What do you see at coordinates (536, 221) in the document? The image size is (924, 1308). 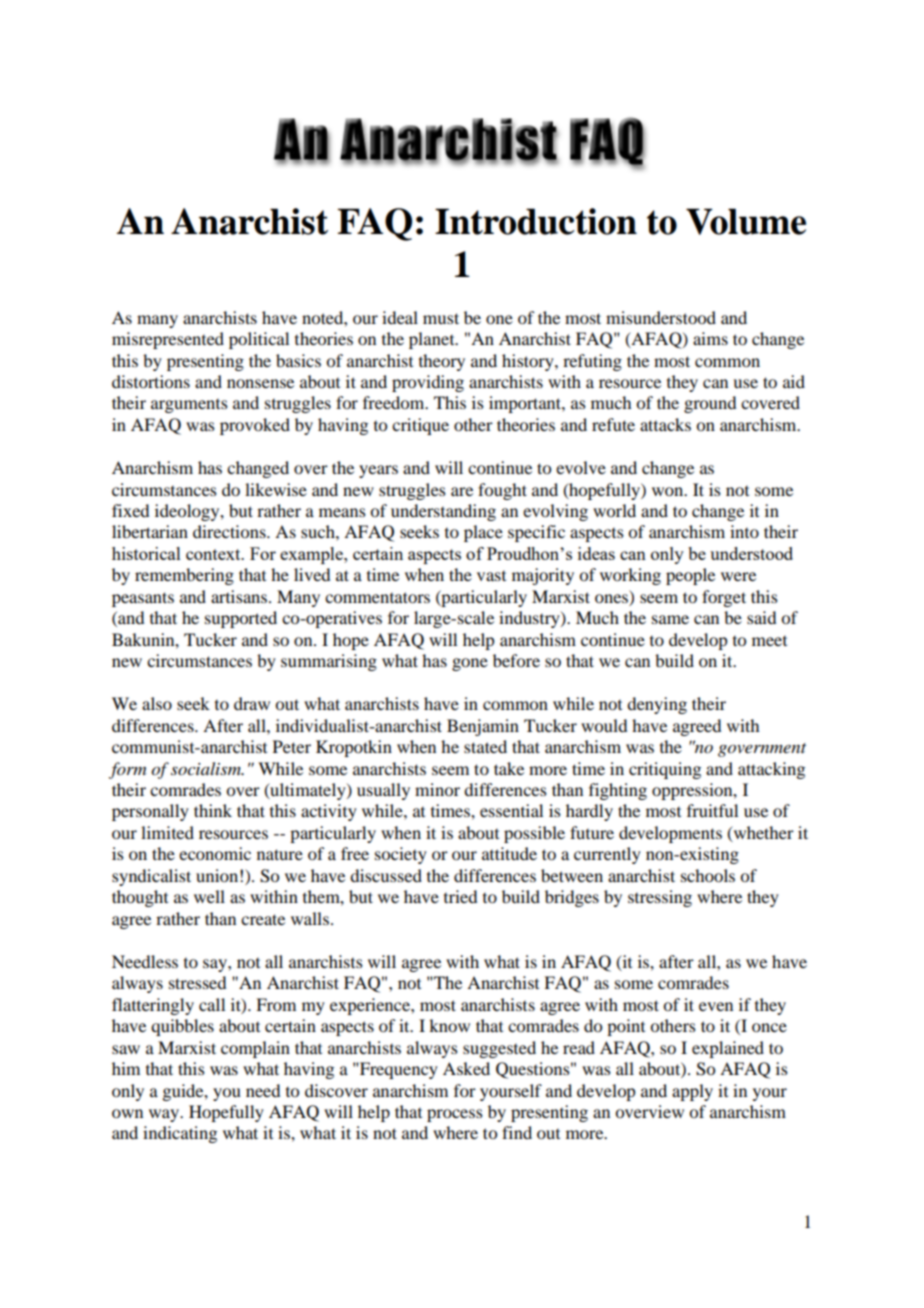 I see `Introduction` at bounding box center [536, 221].
